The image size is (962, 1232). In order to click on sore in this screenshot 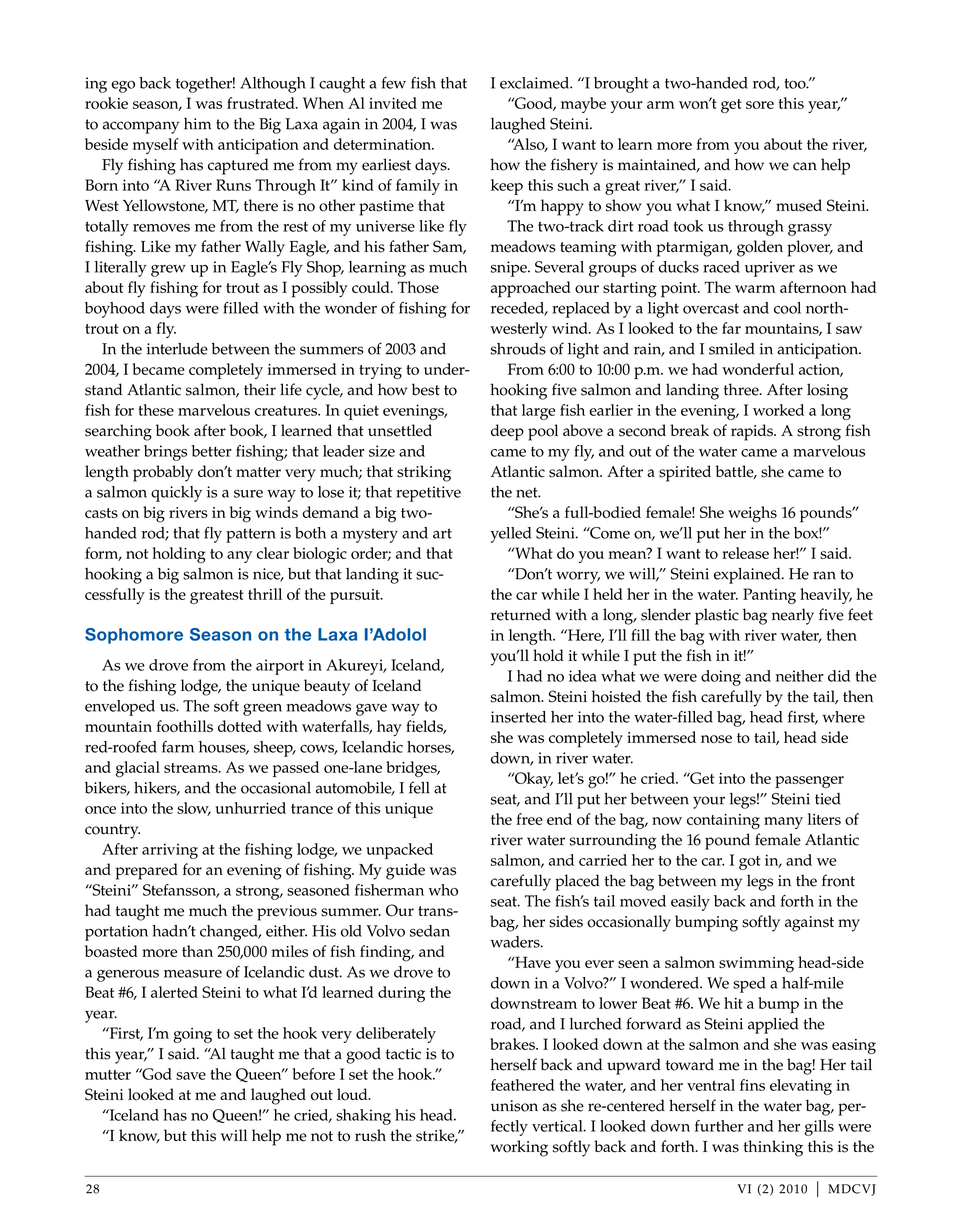, I will do `click(760, 105)`.
